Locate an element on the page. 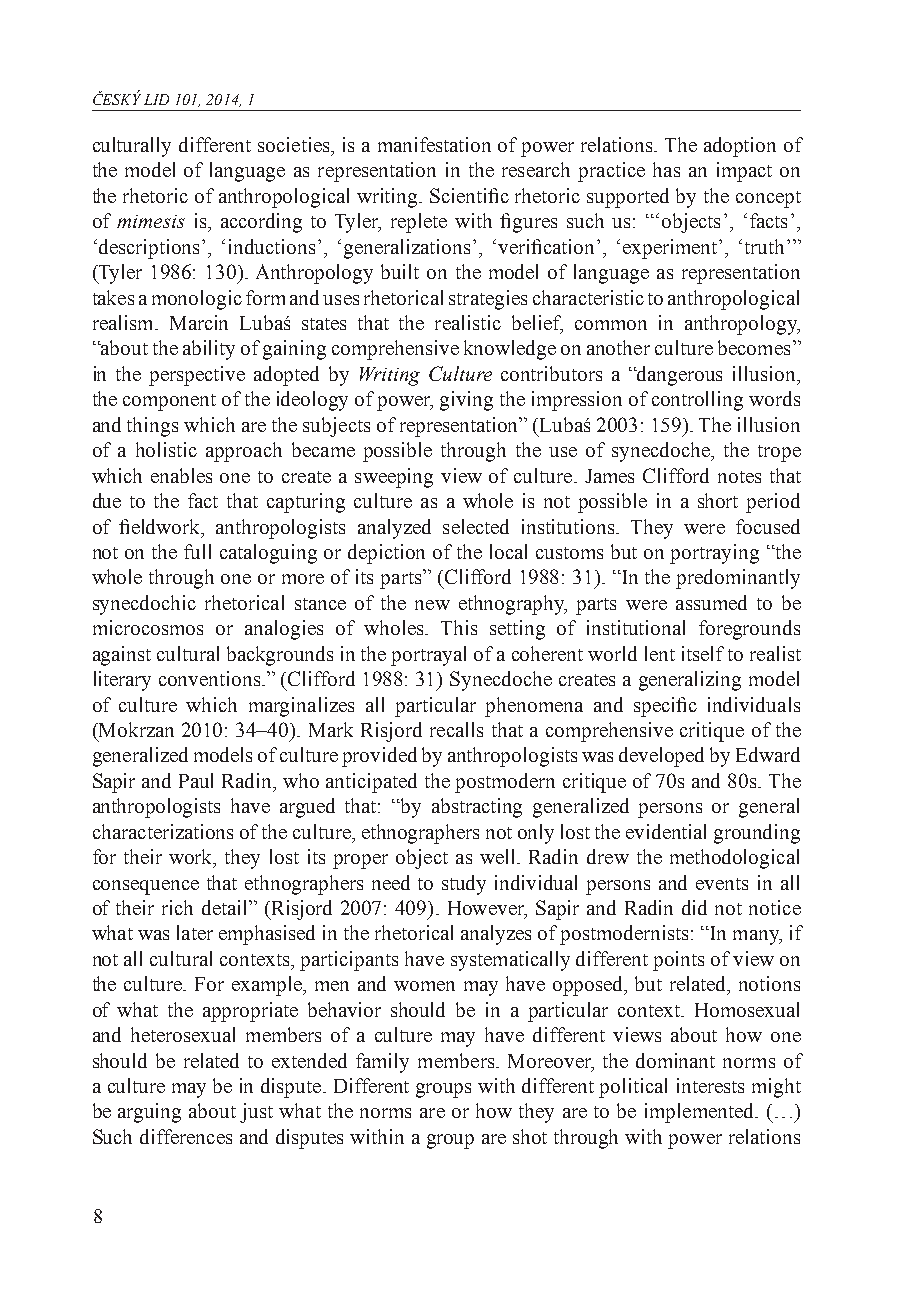  arguing is located at coordinates (149, 1113).
